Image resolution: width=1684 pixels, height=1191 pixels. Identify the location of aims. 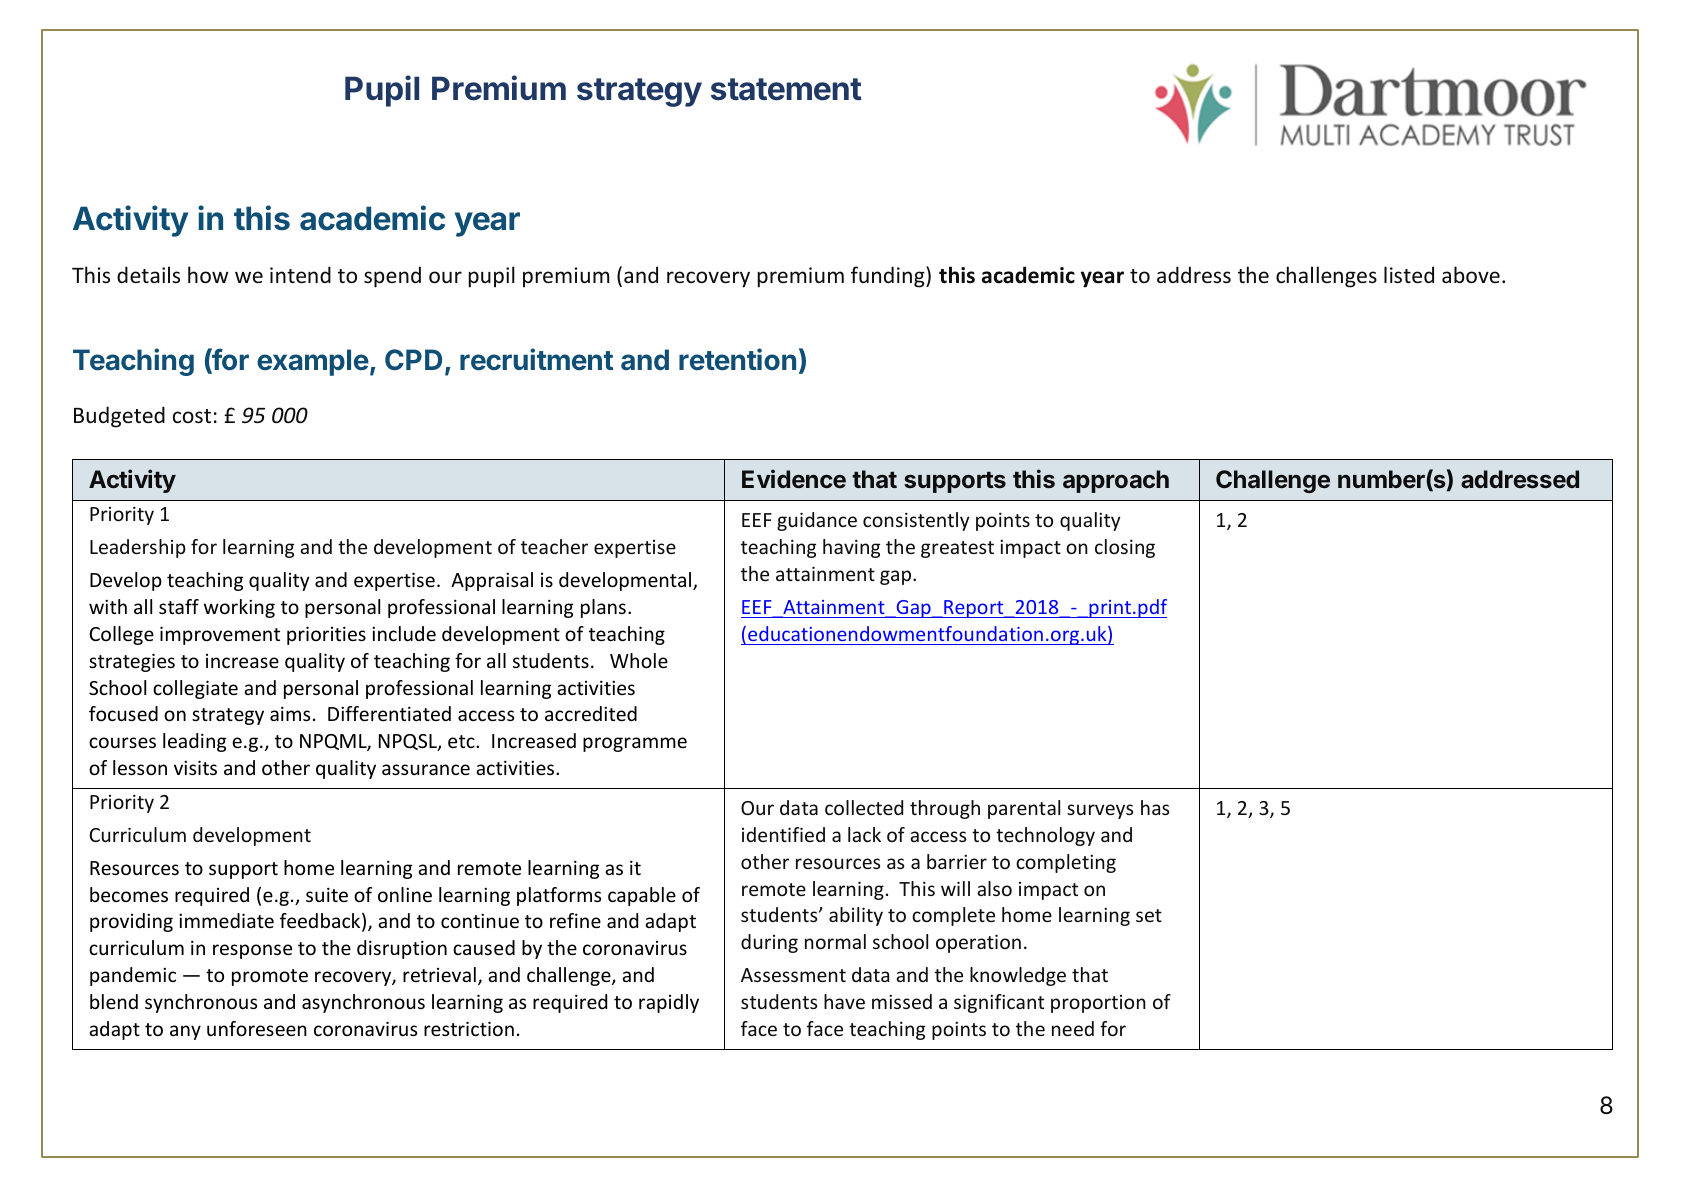
(290, 713).
